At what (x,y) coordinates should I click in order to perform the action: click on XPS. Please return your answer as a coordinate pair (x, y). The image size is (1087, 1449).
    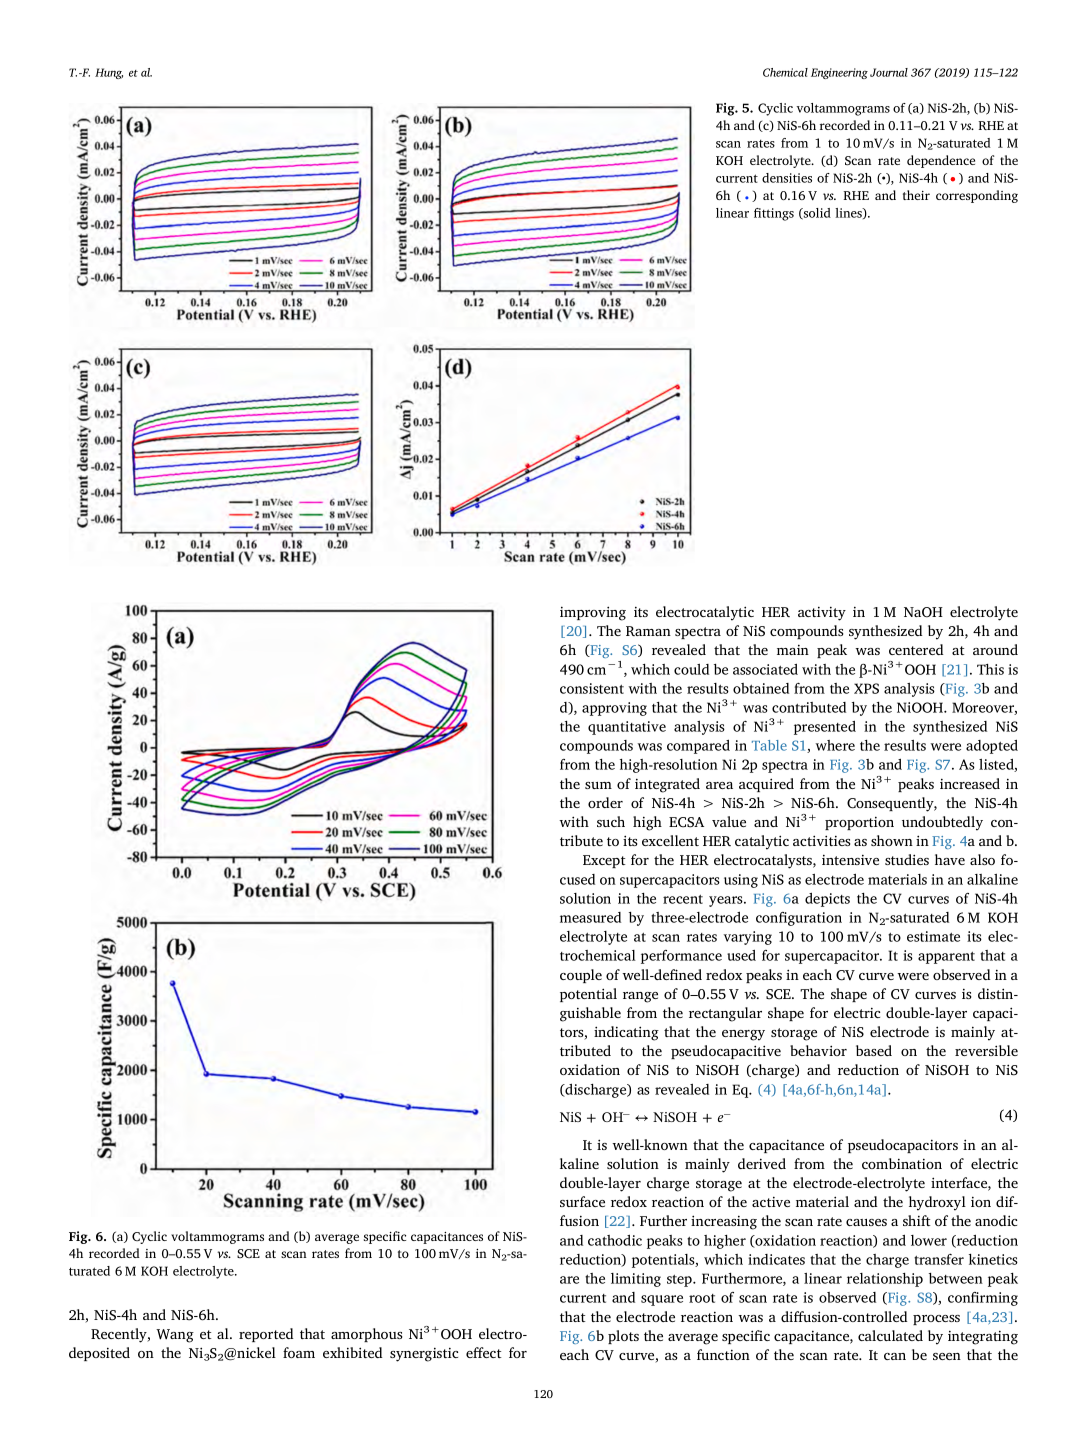
    Looking at the image, I should click on (866, 688).
